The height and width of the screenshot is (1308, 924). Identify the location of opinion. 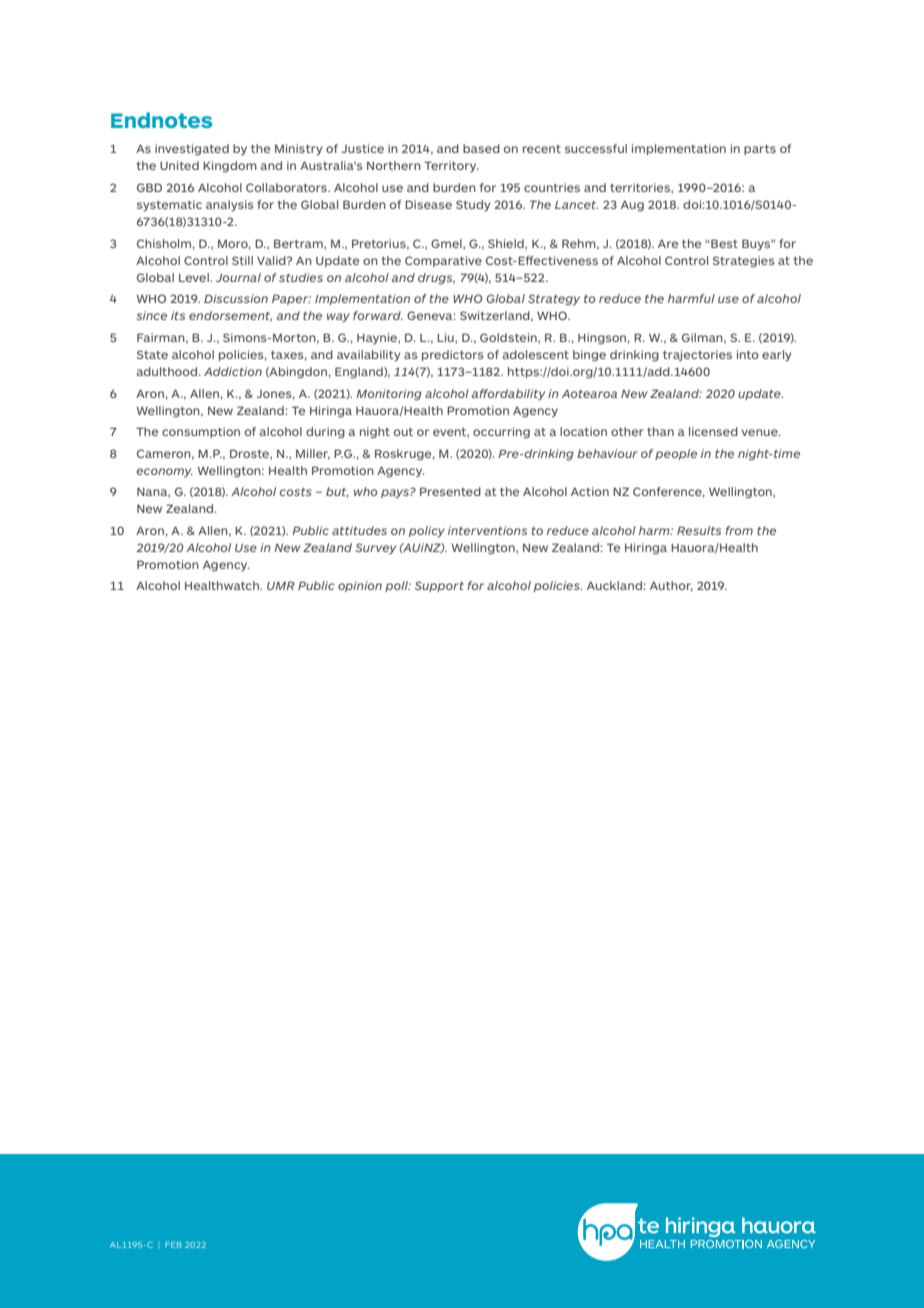
(360, 586).
